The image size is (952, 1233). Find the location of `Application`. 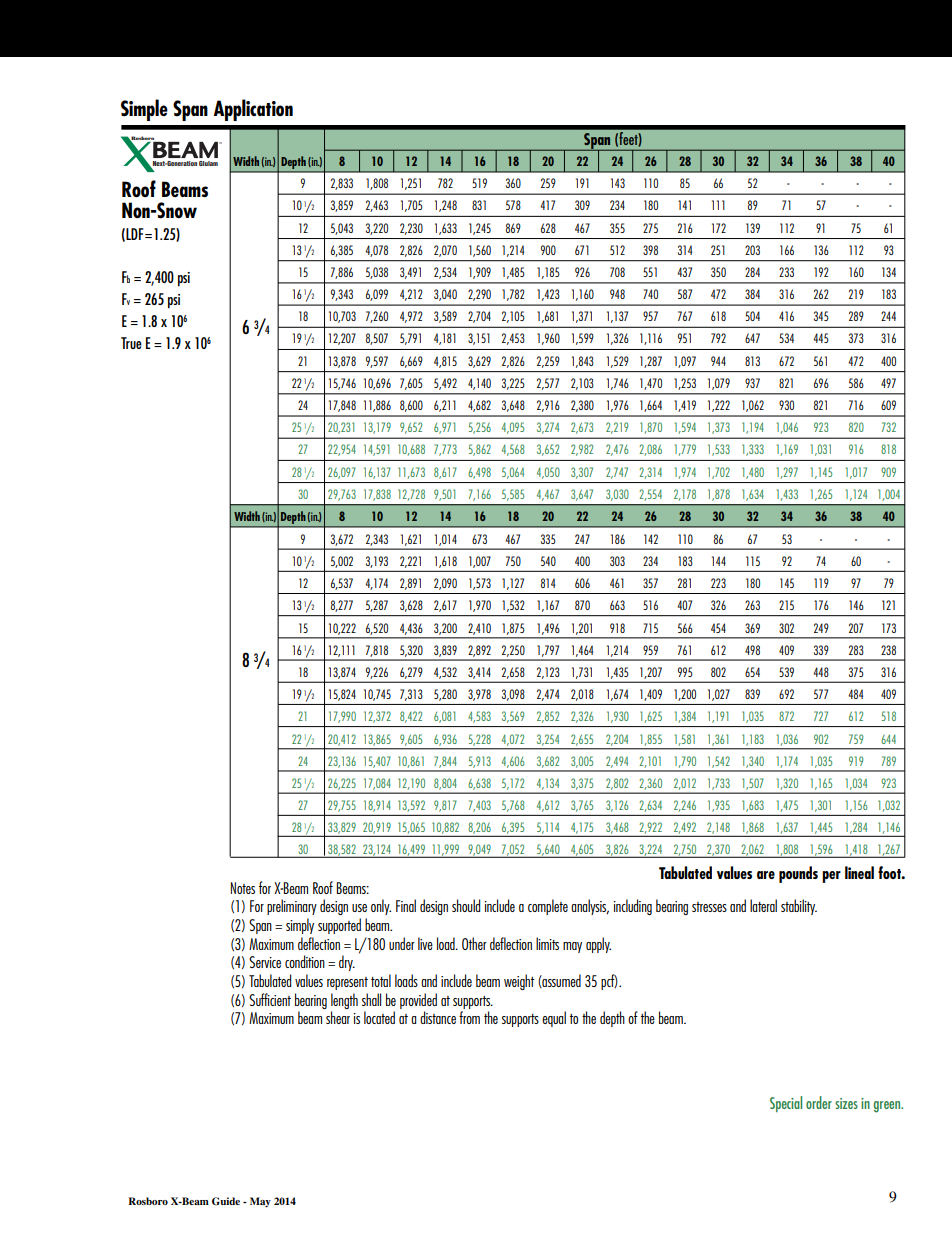

Application is located at coordinates (253, 110).
